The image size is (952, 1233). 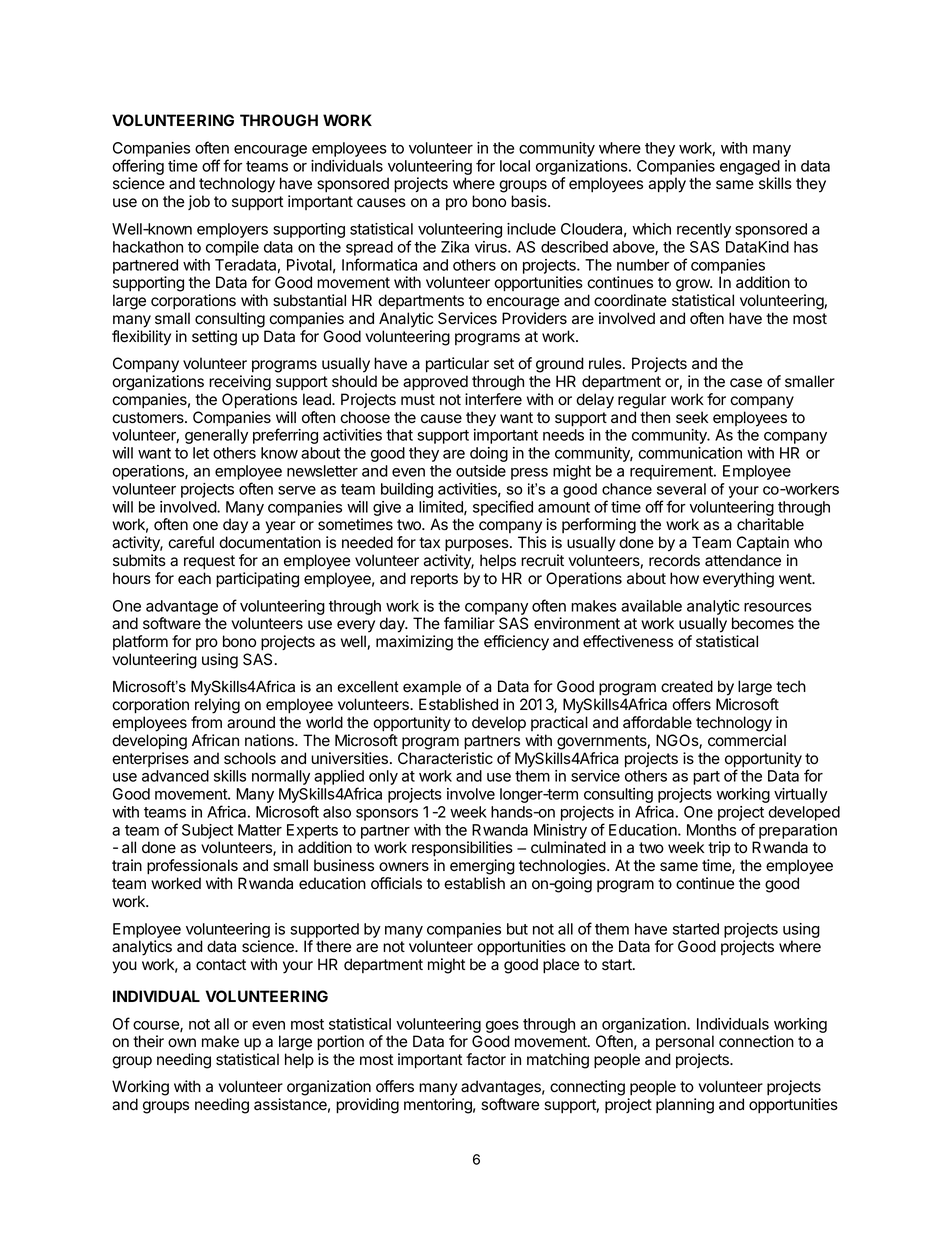 What do you see at coordinates (199, 202) in the image?
I see `job` at bounding box center [199, 202].
